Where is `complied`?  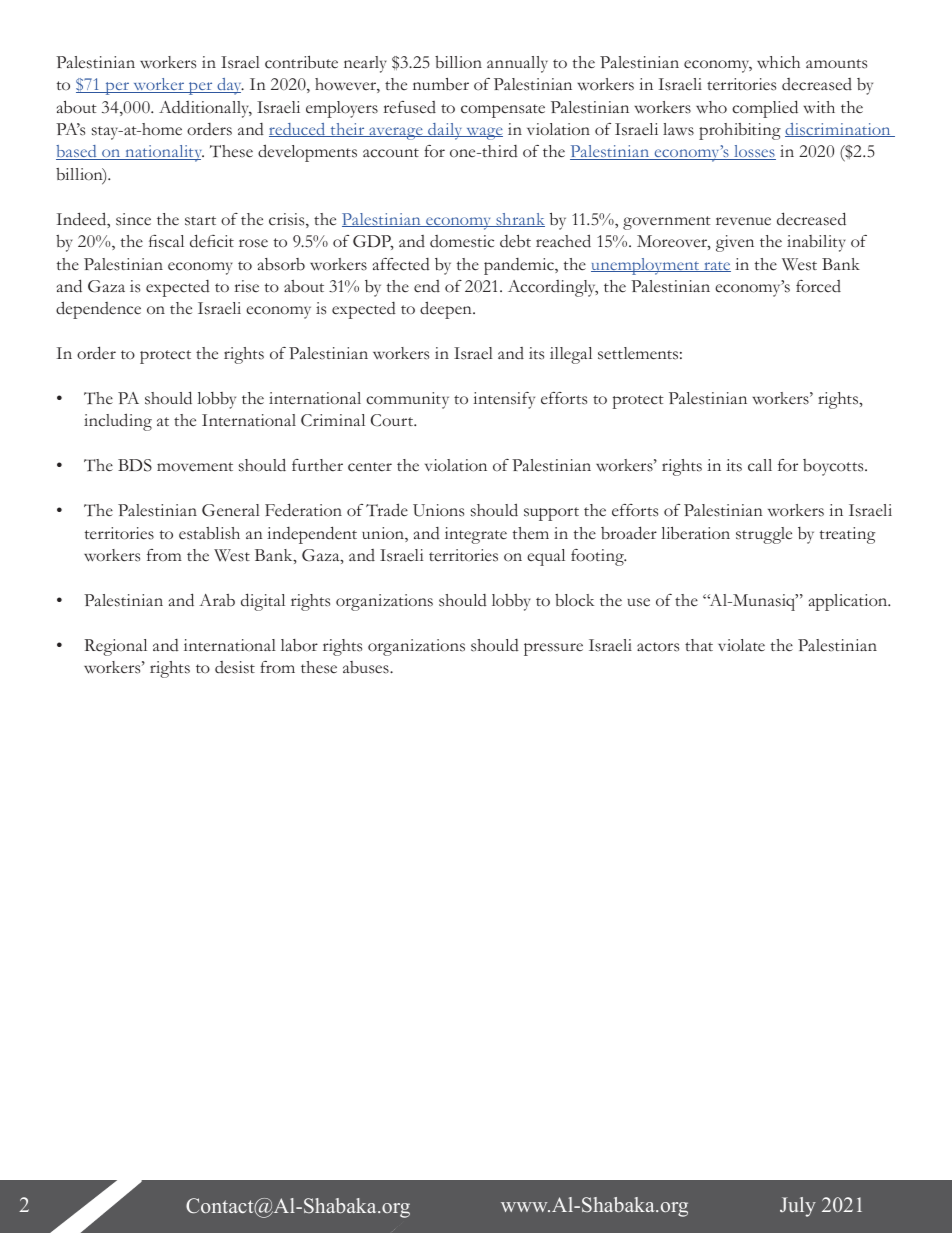
complied is located at coordinates (765, 109).
